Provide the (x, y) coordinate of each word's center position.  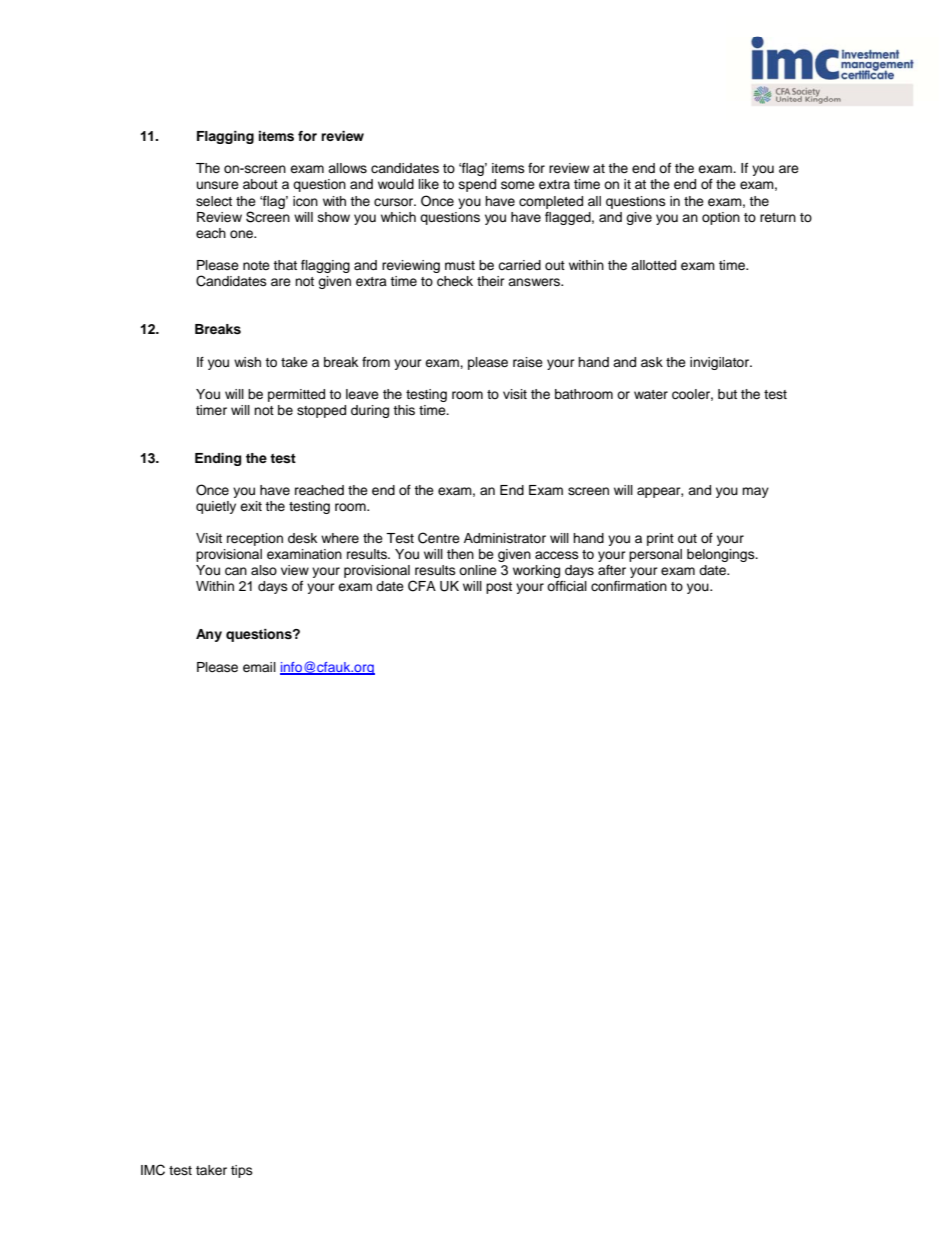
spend (477, 185)
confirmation (629, 586)
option (721, 218)
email (259, 667)
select (214, 201)
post (499, 588)
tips (242, 1171)
